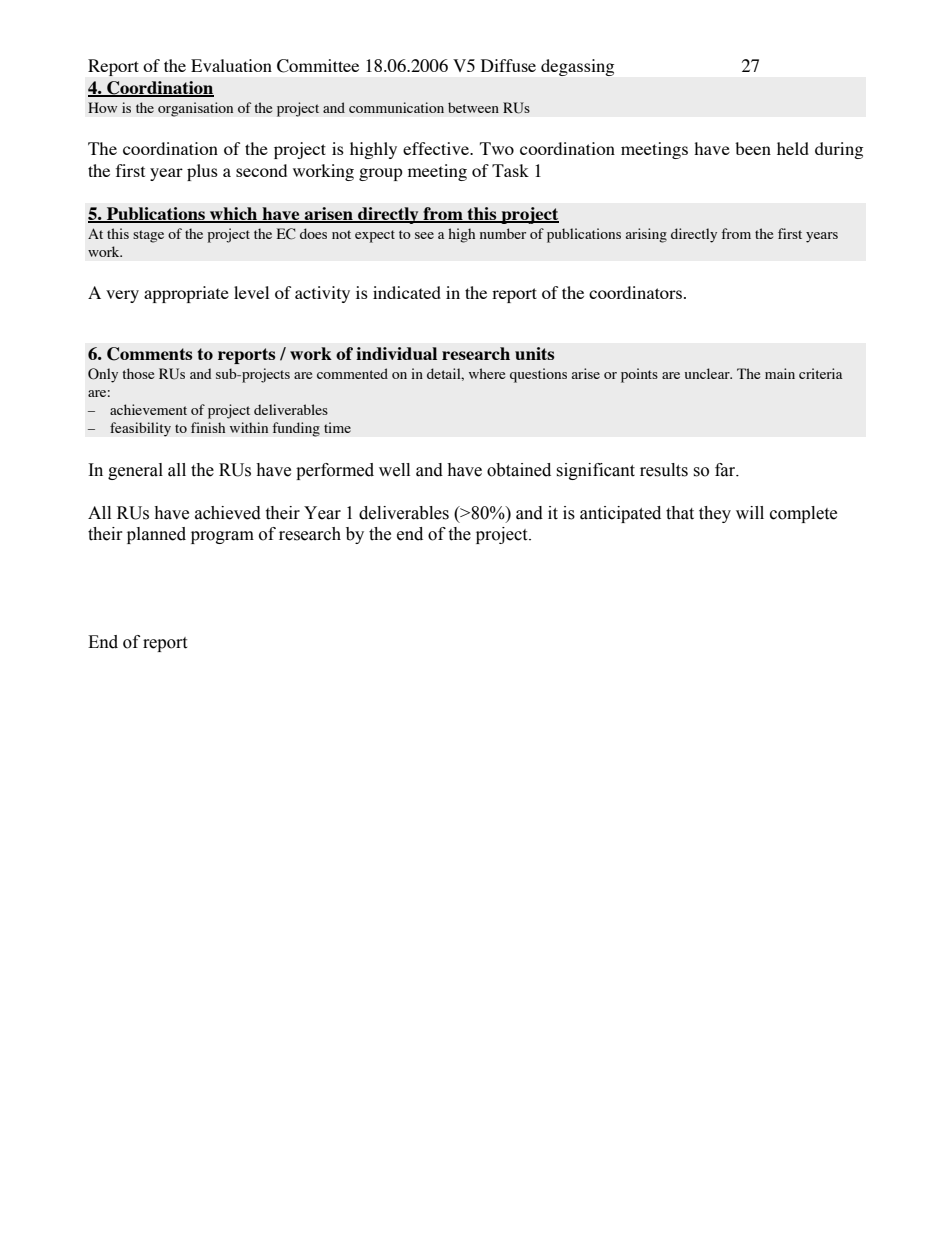 The width and height of the page is (952, 1233). What do you see at coordinates (635, 292) in the page?
I see `coordinators` at bounding box center [635, 292].
